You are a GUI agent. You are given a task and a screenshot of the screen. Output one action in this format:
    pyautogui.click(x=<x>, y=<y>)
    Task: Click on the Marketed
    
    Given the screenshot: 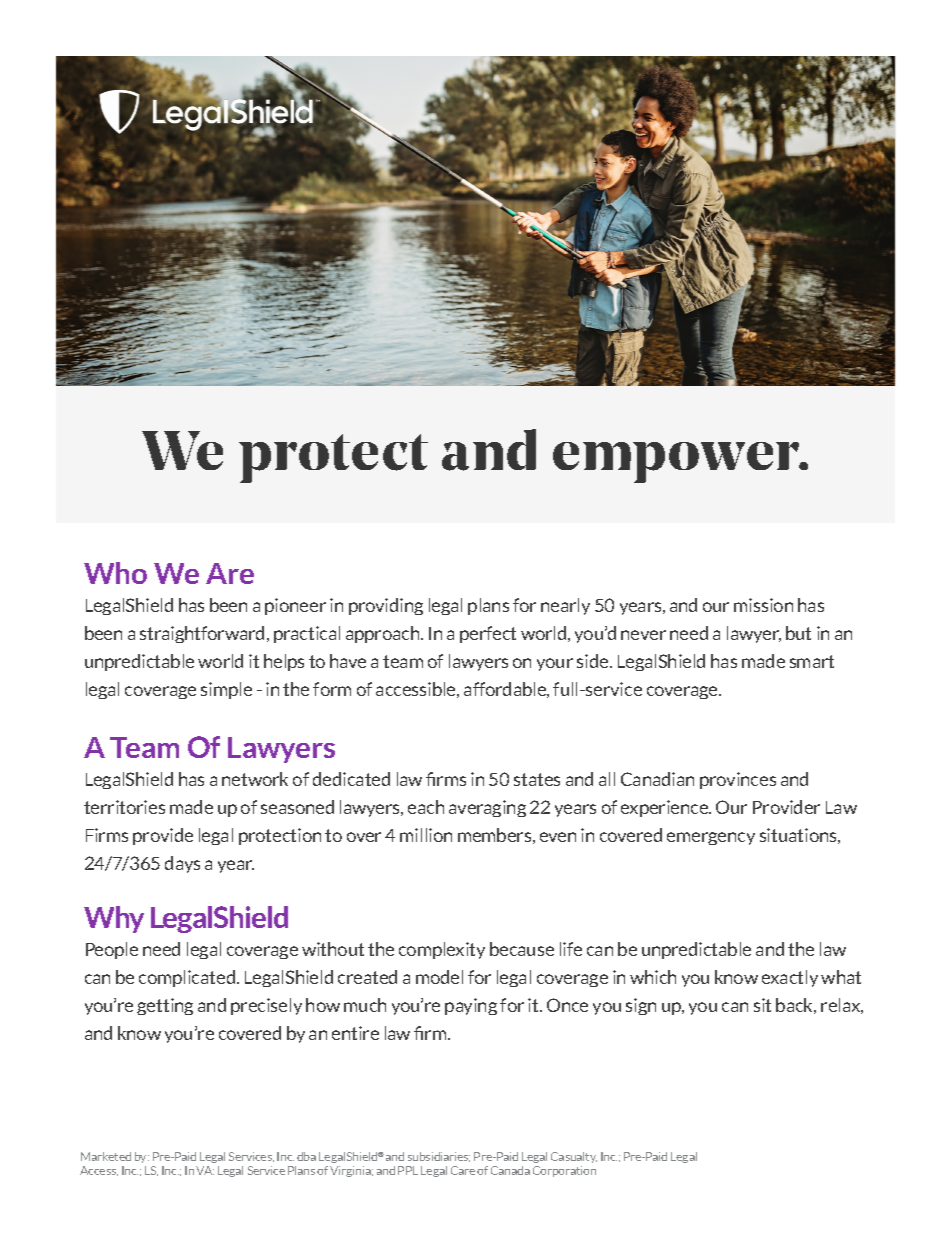 What is the action you would take?
    pyautogui.click(x=106, y=1156)
